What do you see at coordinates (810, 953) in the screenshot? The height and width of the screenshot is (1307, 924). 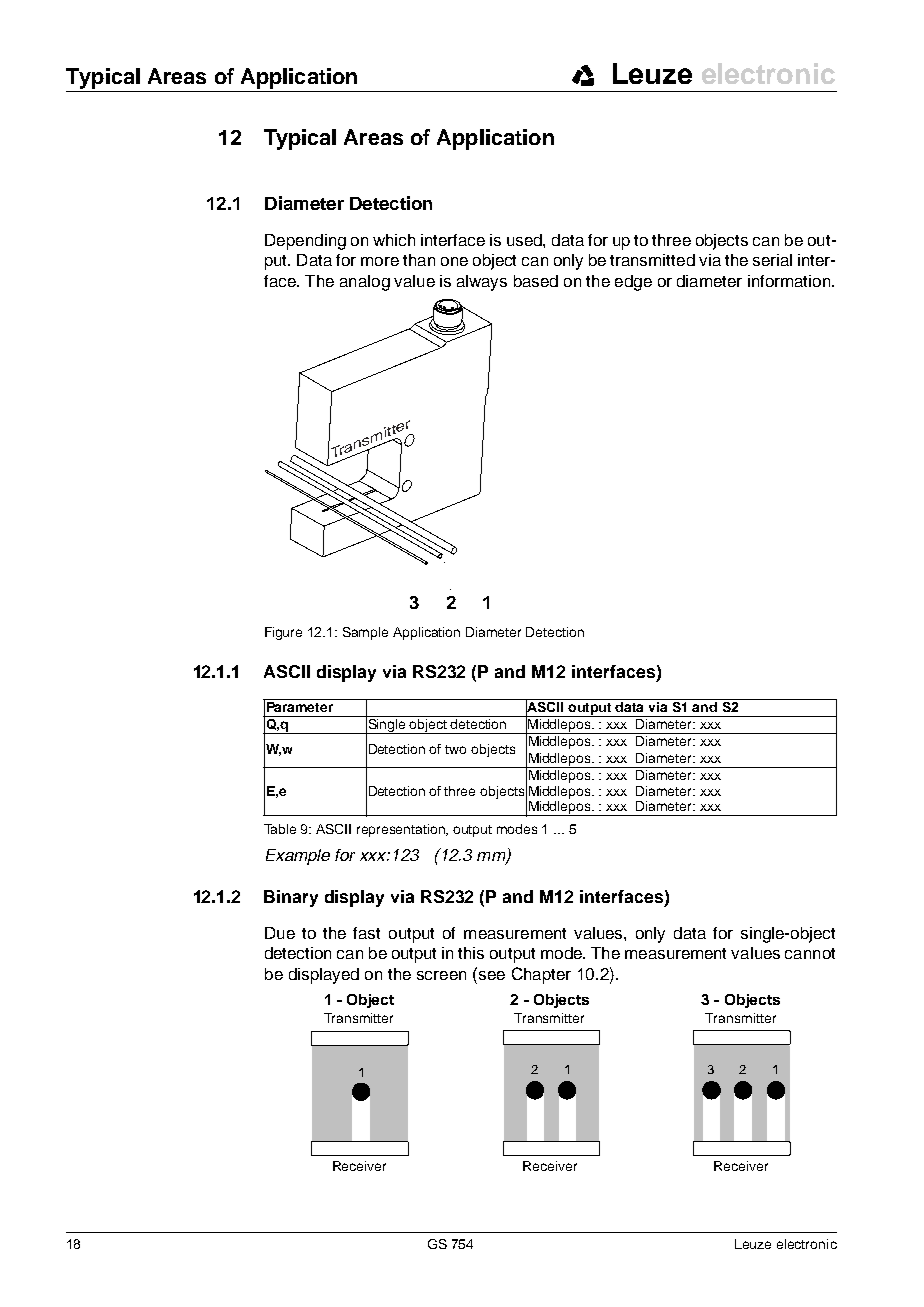 I see `cannot` at bounding box center [810, 953].
